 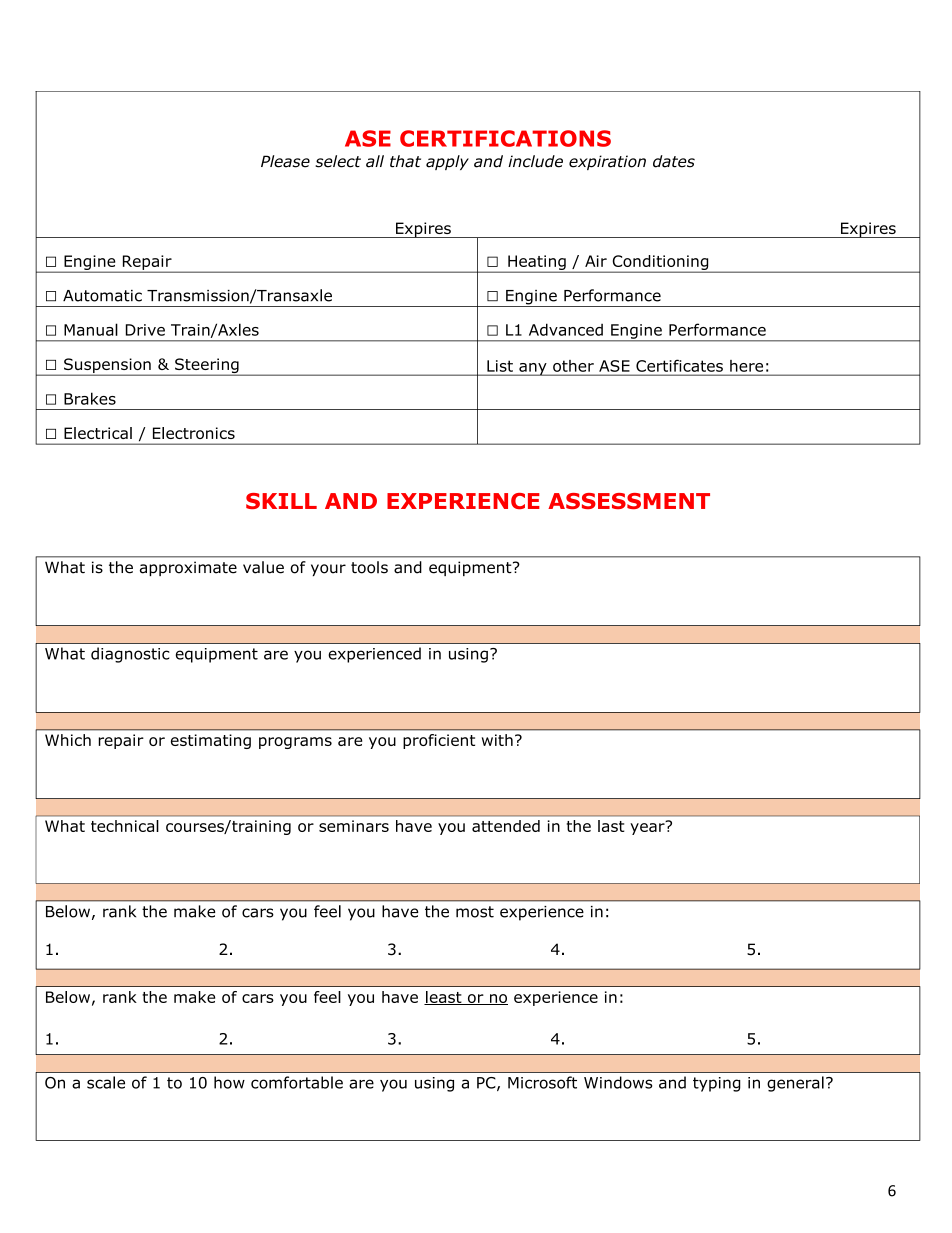 I want to click on diagnostic, so click(x=130, y=655).
